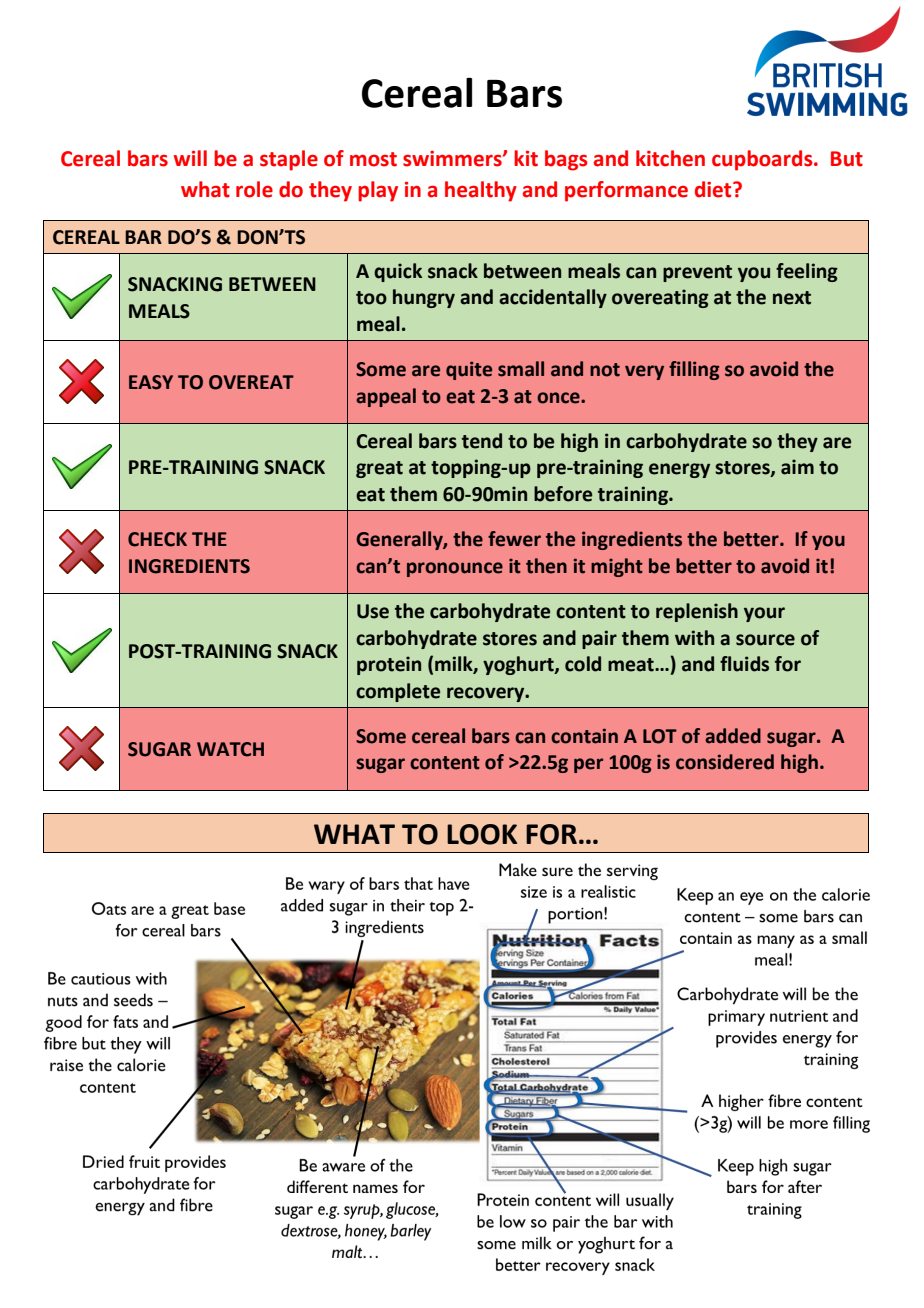 This image has height=1308, width=924. I want to click on diet, so click(714, 189).
